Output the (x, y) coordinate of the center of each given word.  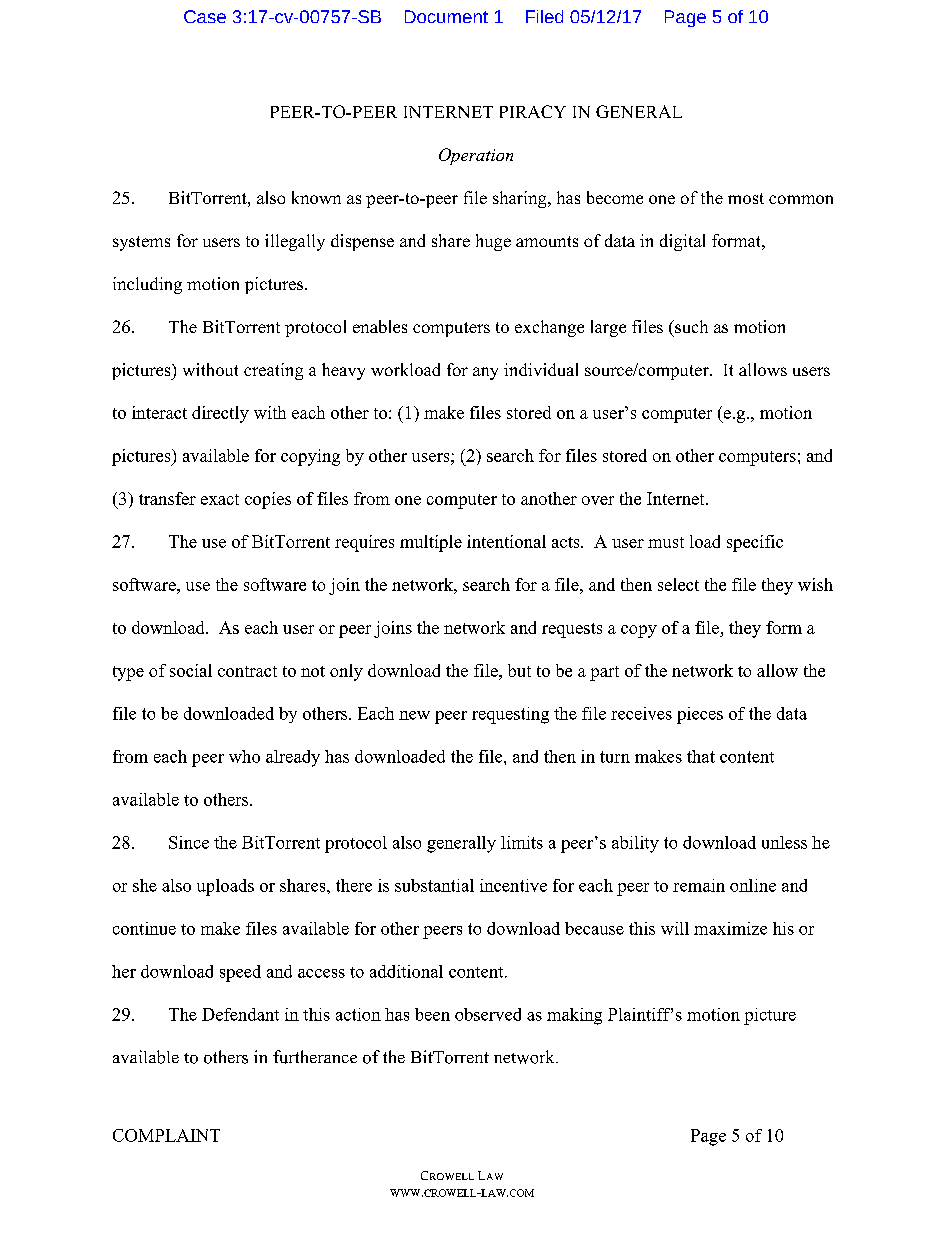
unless (784, 842)
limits (522, 842)
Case (205, 16)
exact (220, 499)
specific (755, 543)
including (147, 285)
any (485, 373)
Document (446, 16)
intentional (506, 541)
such (690, 326)
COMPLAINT (166, 1135)
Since (189, 842)
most (746, 198)
